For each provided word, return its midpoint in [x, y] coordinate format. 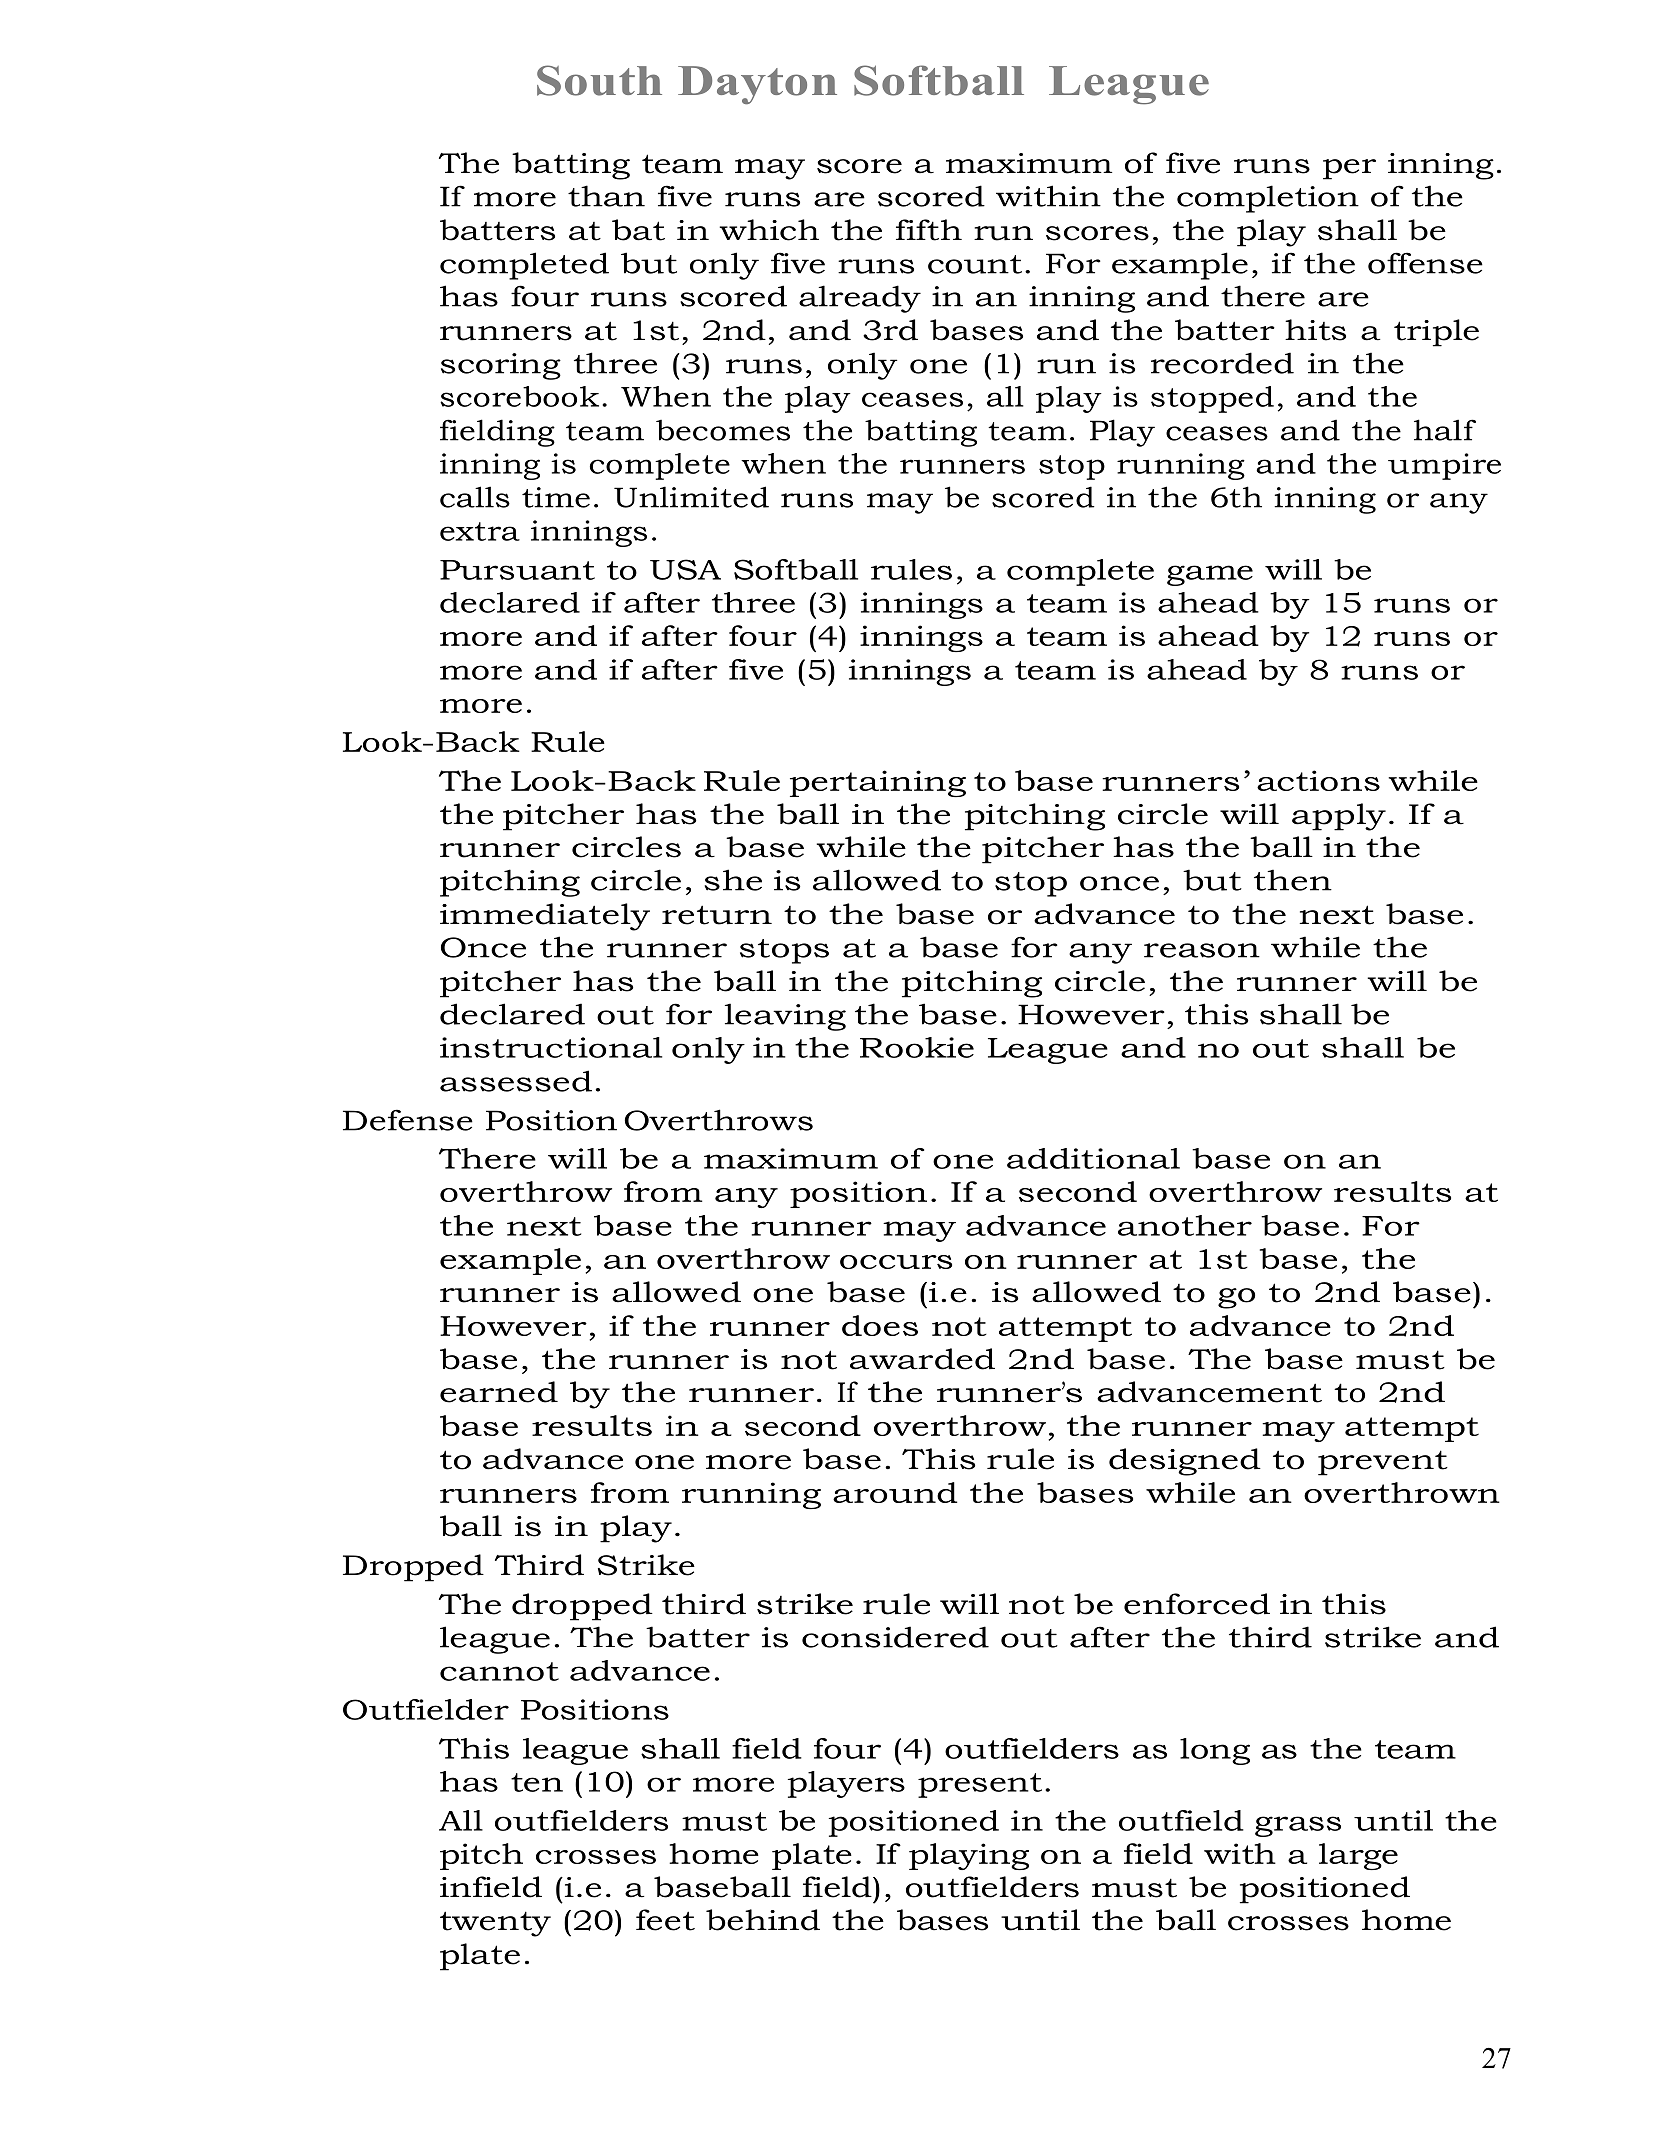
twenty [495, 1924]
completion [1268, 199]
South [599, 80]
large [1358, 1856]
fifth [929, 230]
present [980, 1785]
